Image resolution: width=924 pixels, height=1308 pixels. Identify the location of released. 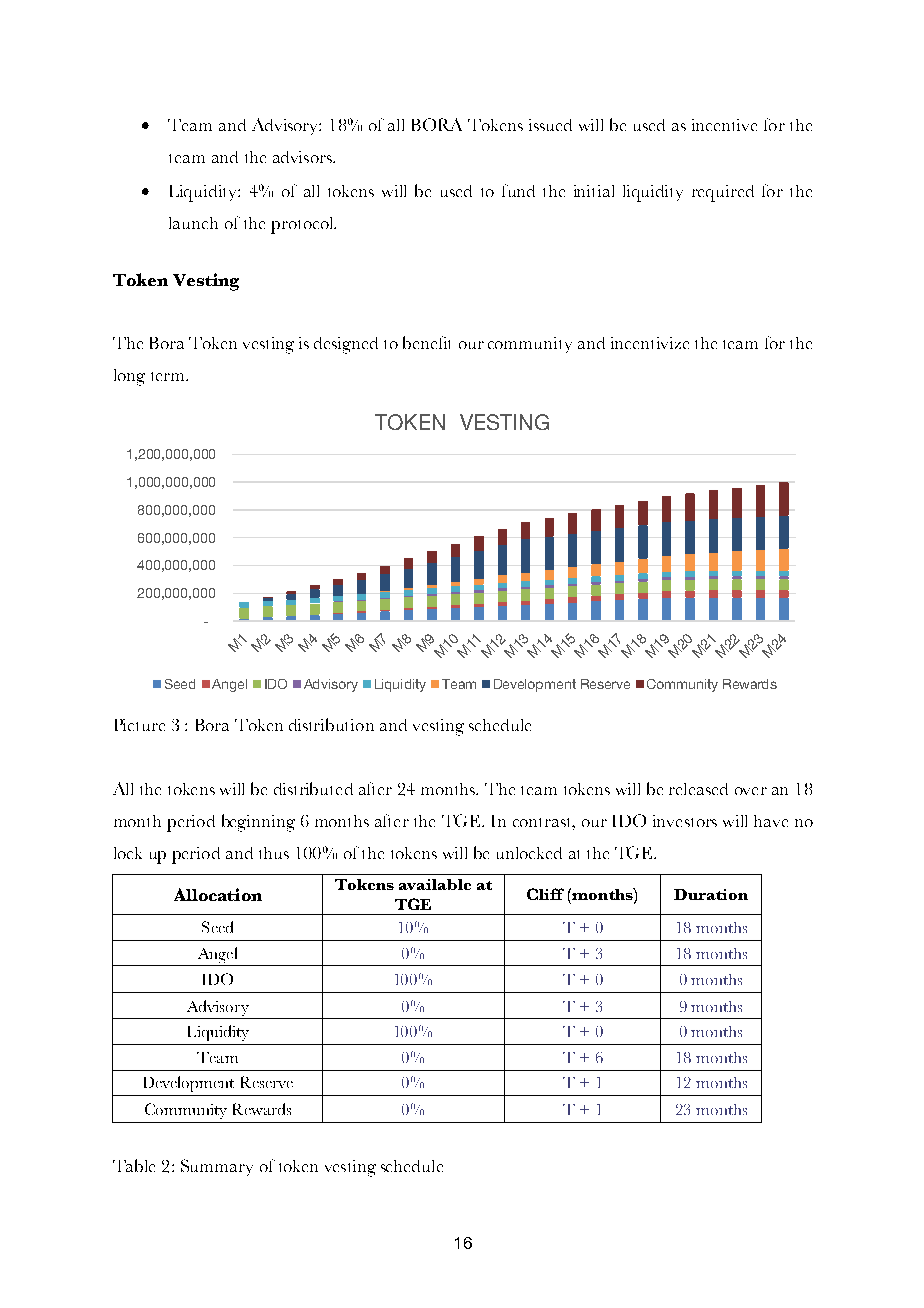
(698, 789).
